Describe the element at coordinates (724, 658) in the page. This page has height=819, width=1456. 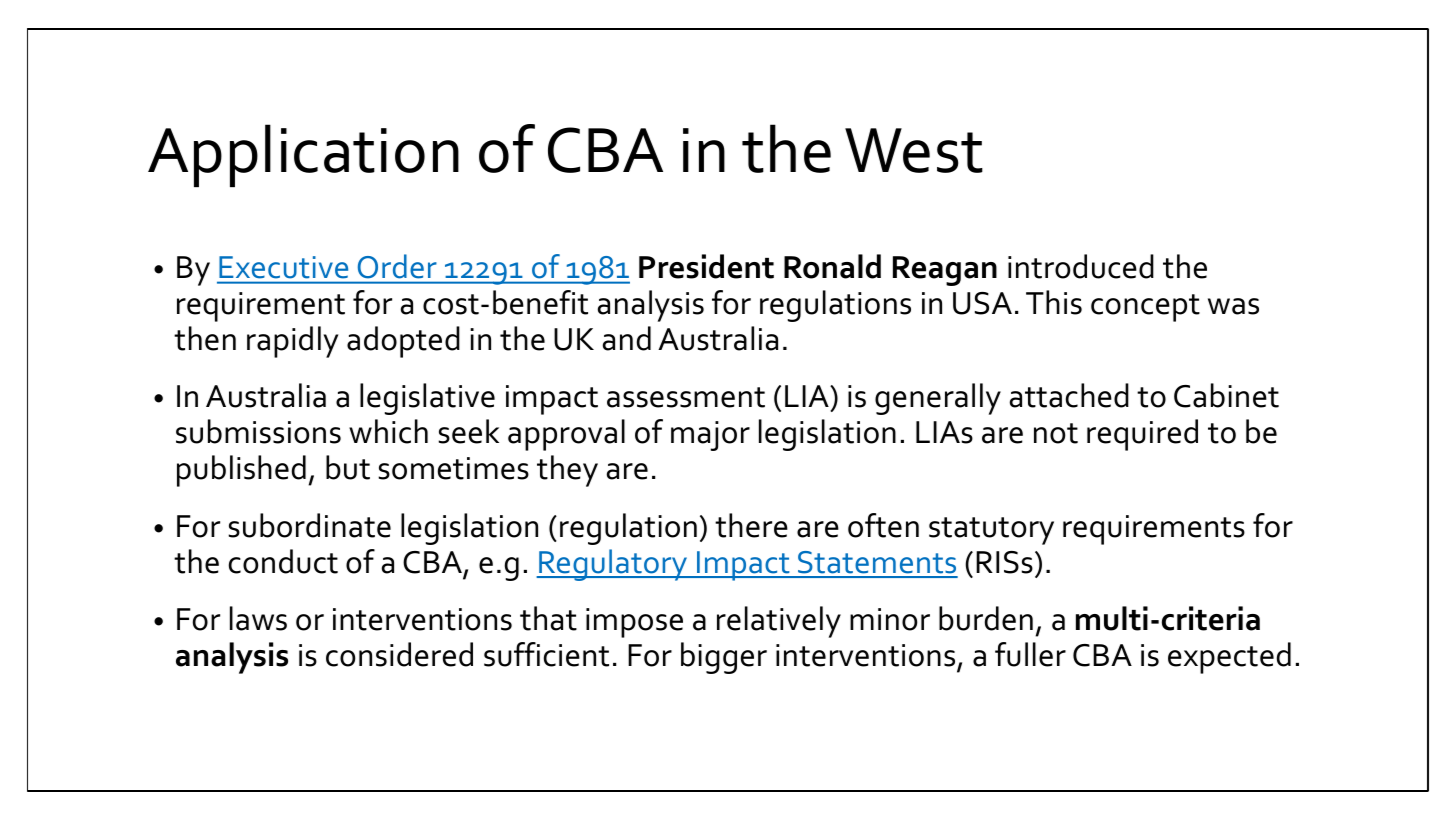
I see `bigger` at that location.
